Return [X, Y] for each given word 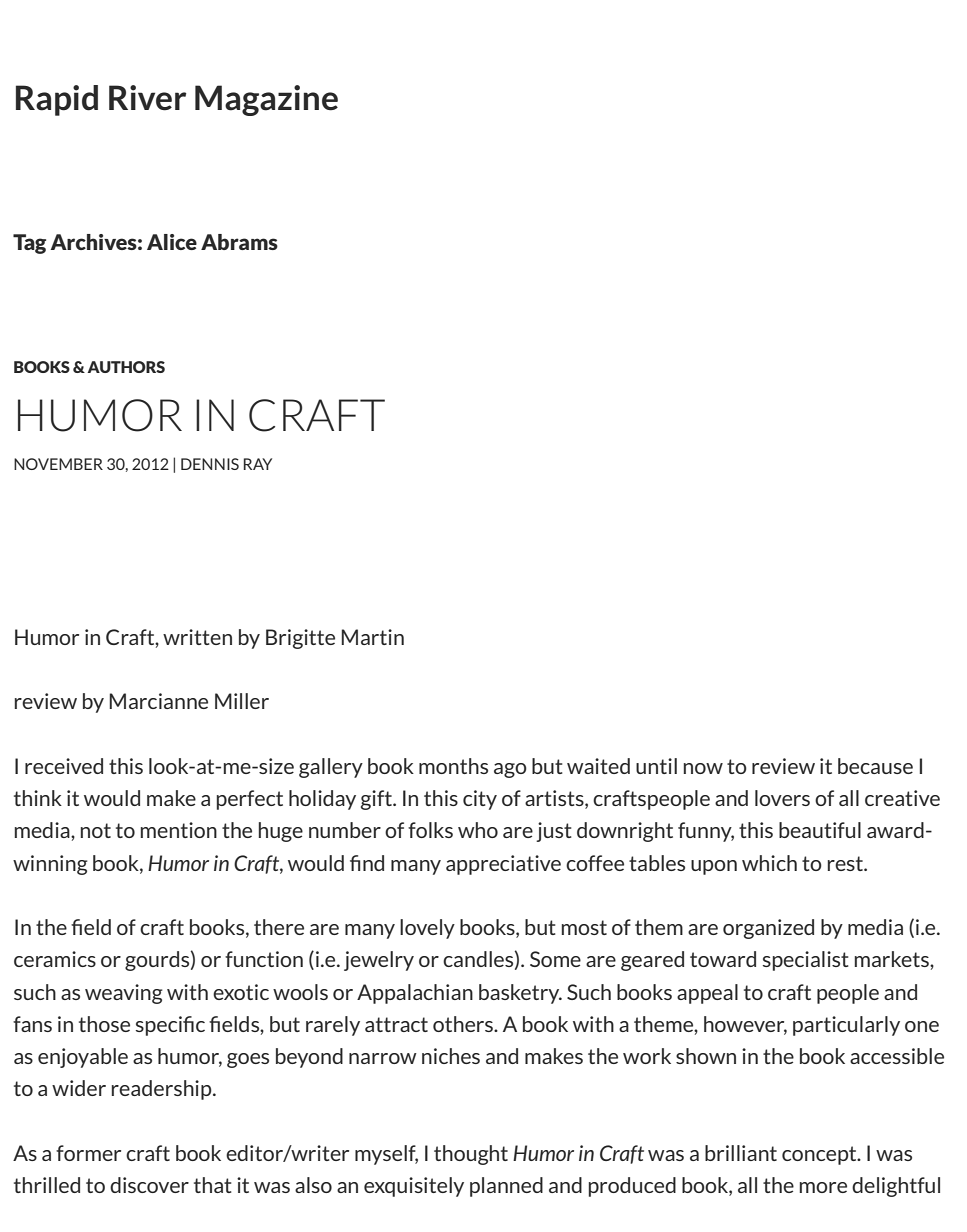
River [148, 98]
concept [820, 1155]
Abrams [239, 242]
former [88, 1153]
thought [471, 1155]
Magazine [266, 100]
